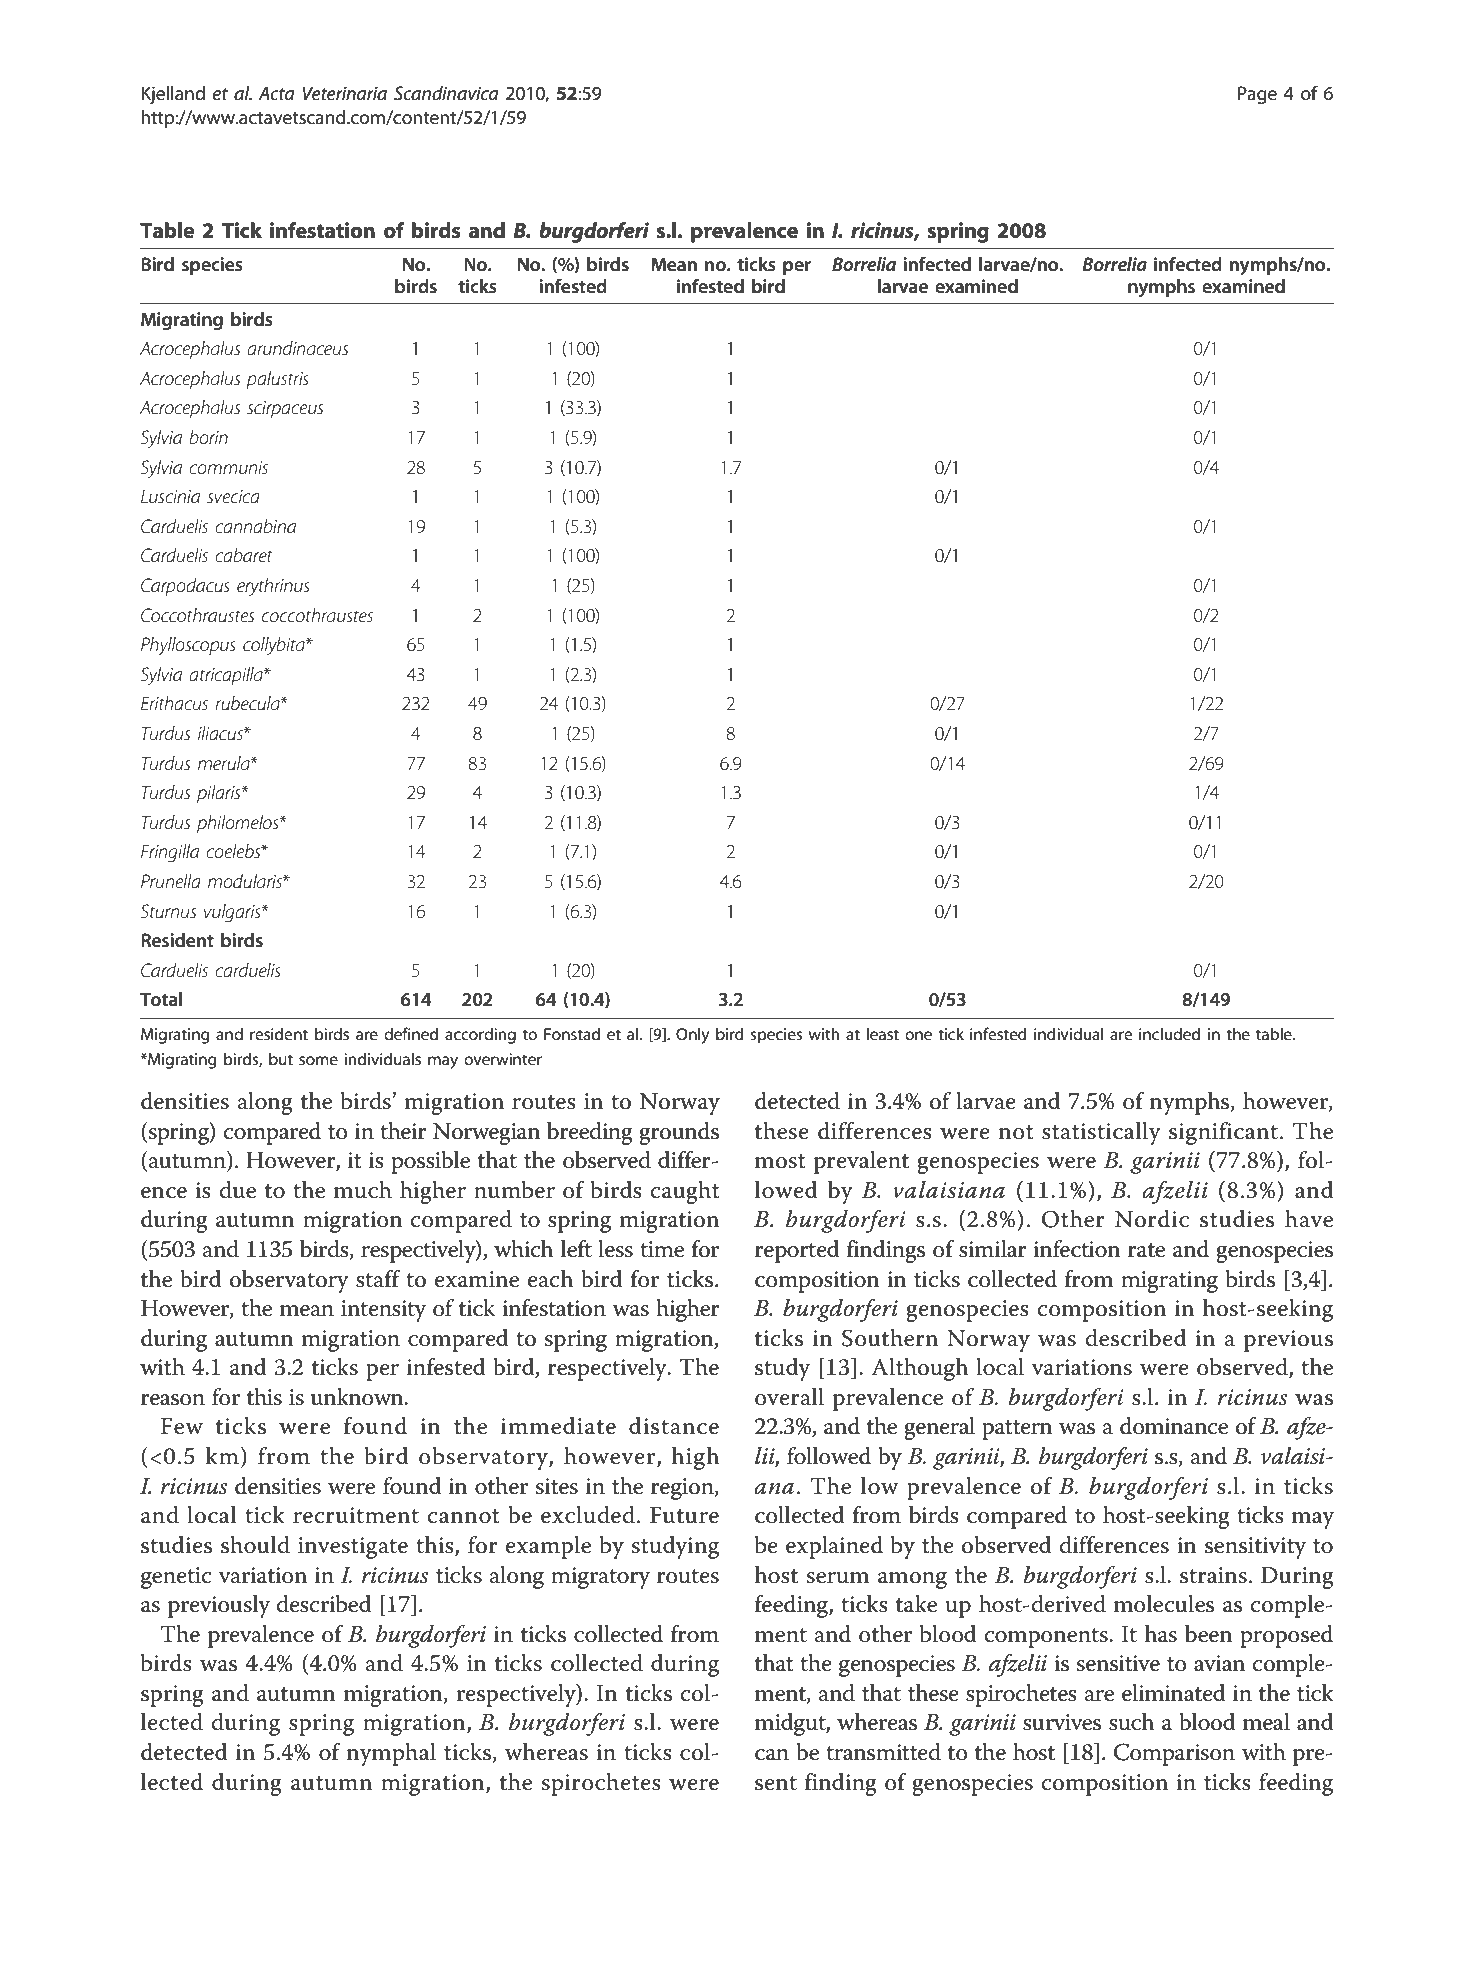  What do you see at coordinates (391, 1754) in the screenshot?
I see `nymphal` at bounding box center [391, 1754].
